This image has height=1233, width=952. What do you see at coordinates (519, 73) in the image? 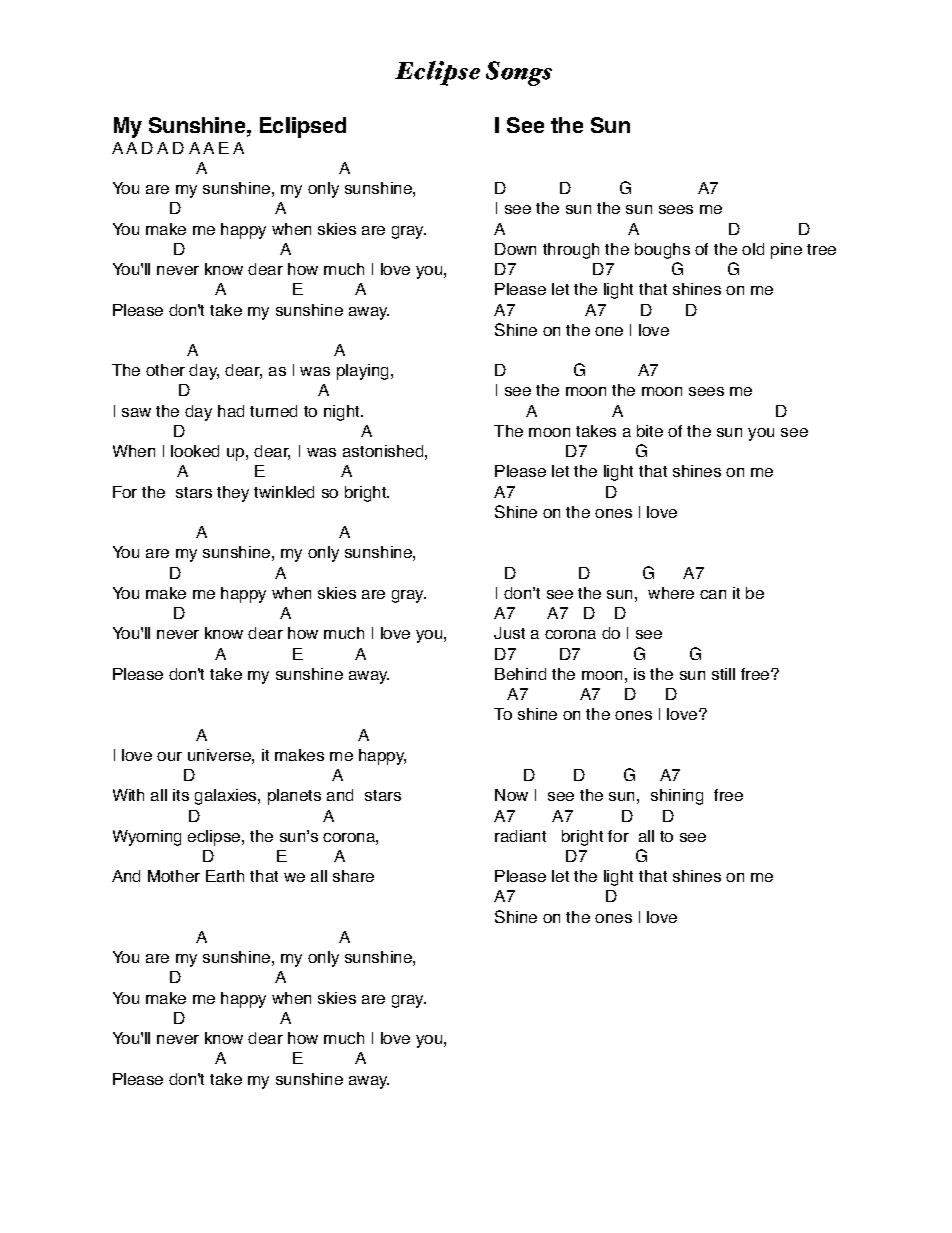
I see `Songs` at bounding box center [519, 73].
